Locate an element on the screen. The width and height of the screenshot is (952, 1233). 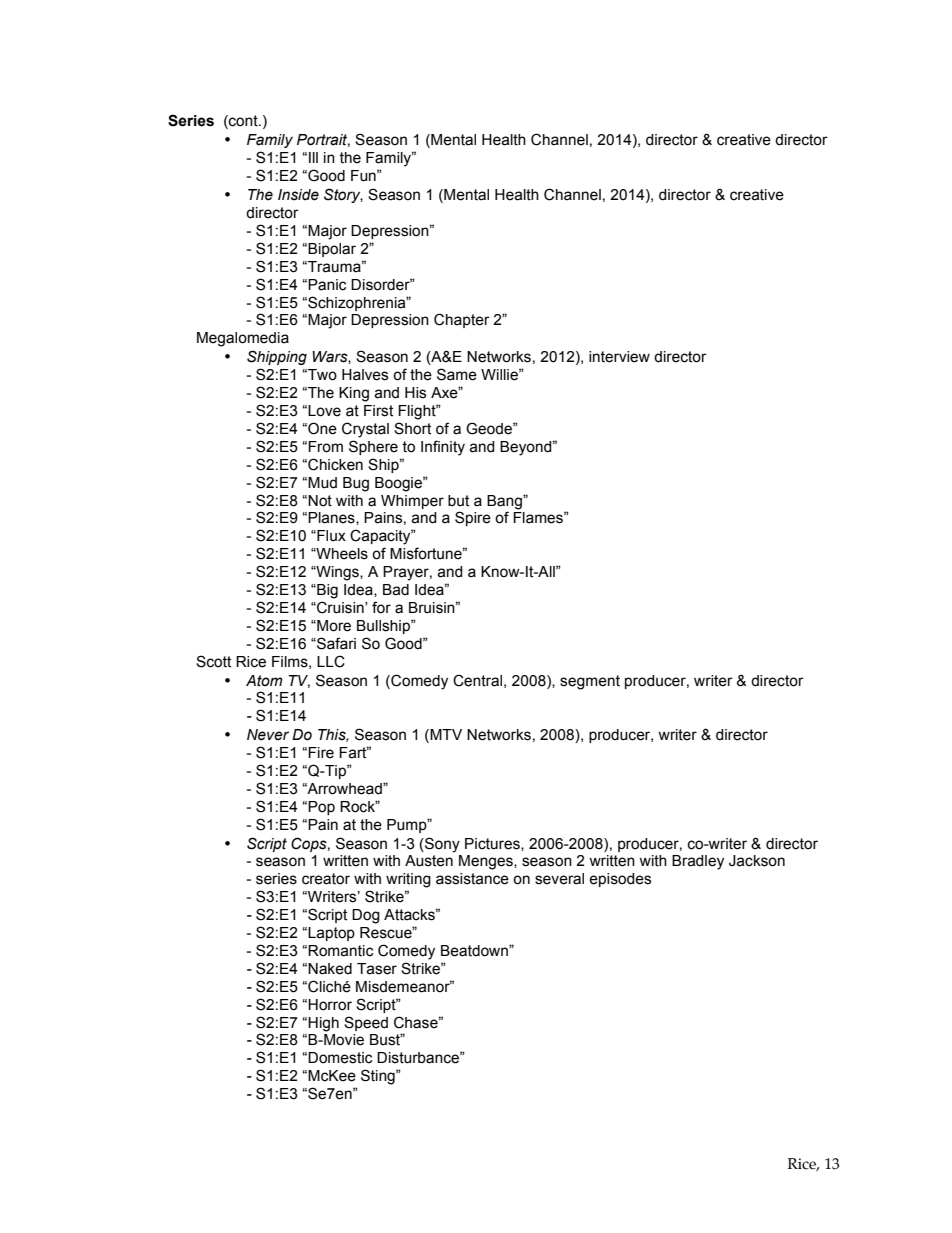
Beatdown is located at coordinates (475, 951).
